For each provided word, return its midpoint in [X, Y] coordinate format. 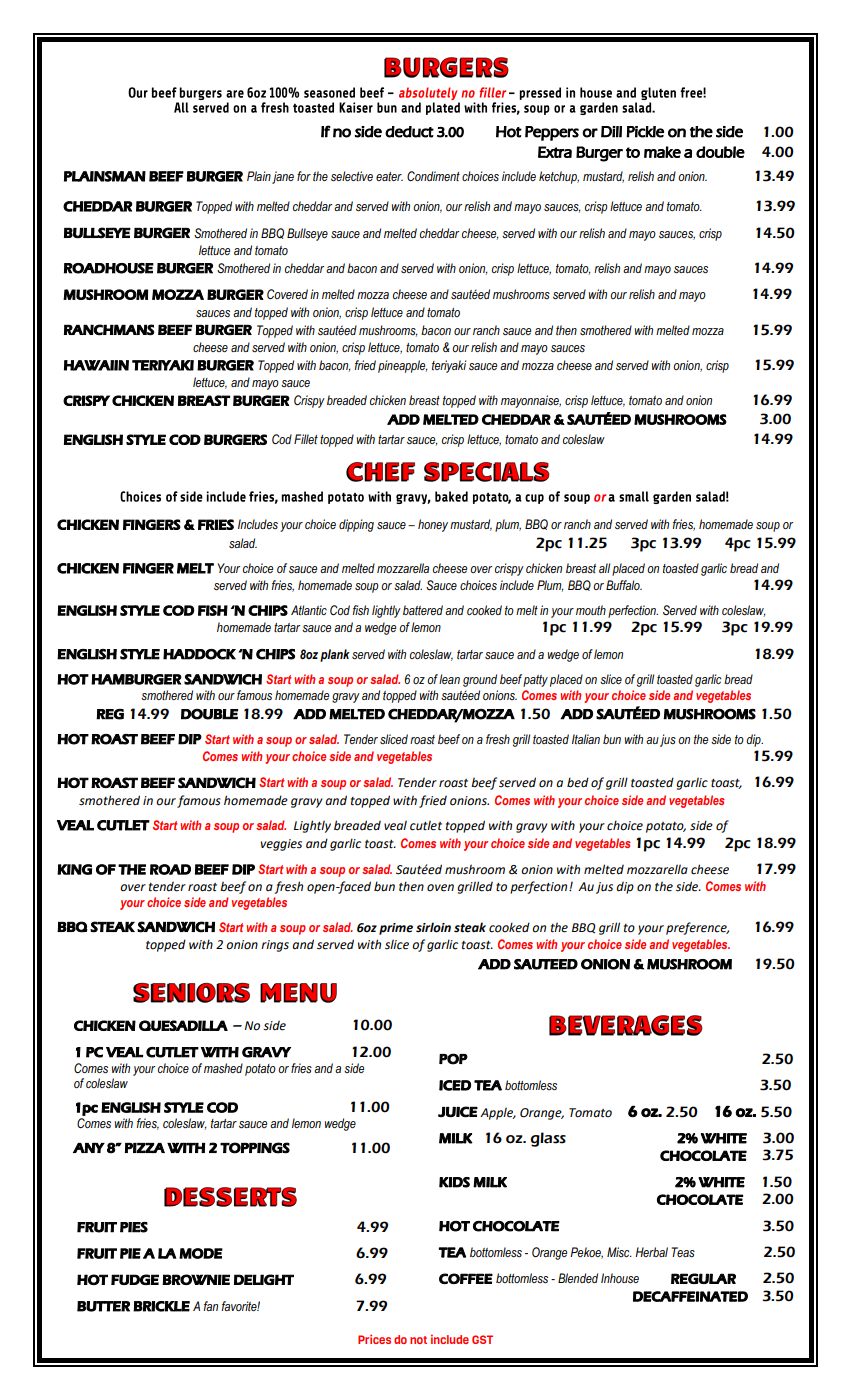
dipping [356, 525]
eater [389, 176]
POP [453, 1059]
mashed [223, 1068]
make [662, 152]
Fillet [306, 439]
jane [283, 177]
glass [548, 1139]
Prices [374, 1339]
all [604, 568]
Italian [586, 739]
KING [74, 869]
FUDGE [135, 1279]
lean [449, 679]
